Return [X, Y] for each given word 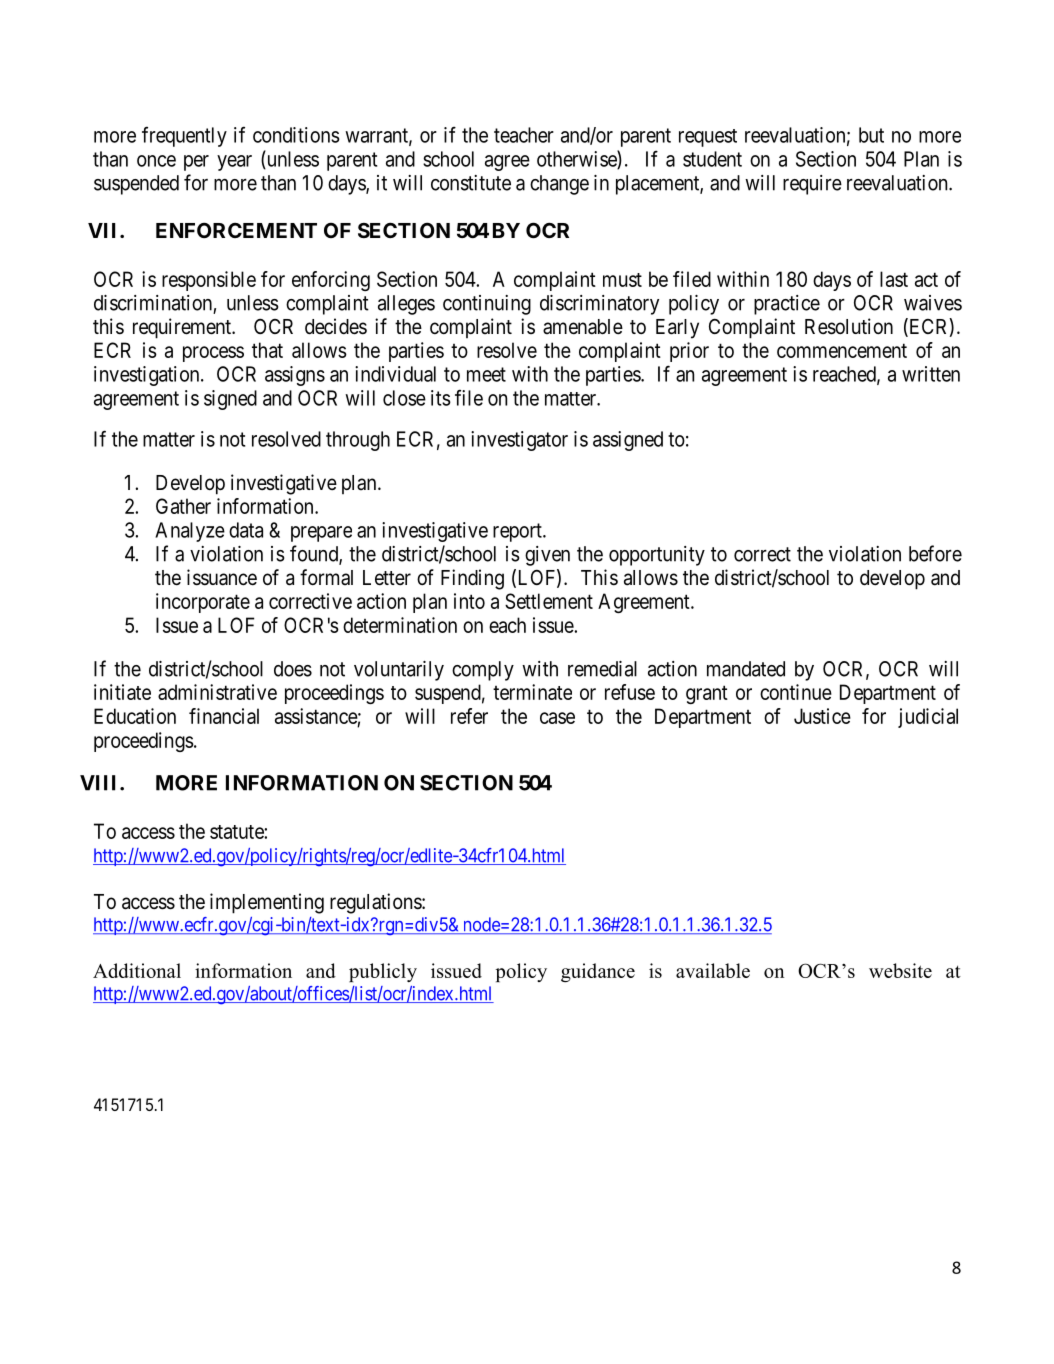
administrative [217, 692]
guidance [598, 972]
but [871, 135]
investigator [519, 441]
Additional [137, 970]
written [931, 374]
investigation [148, 376]
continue [796, 692]
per [196, 163]
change [559, 185]
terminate [532, 692]
